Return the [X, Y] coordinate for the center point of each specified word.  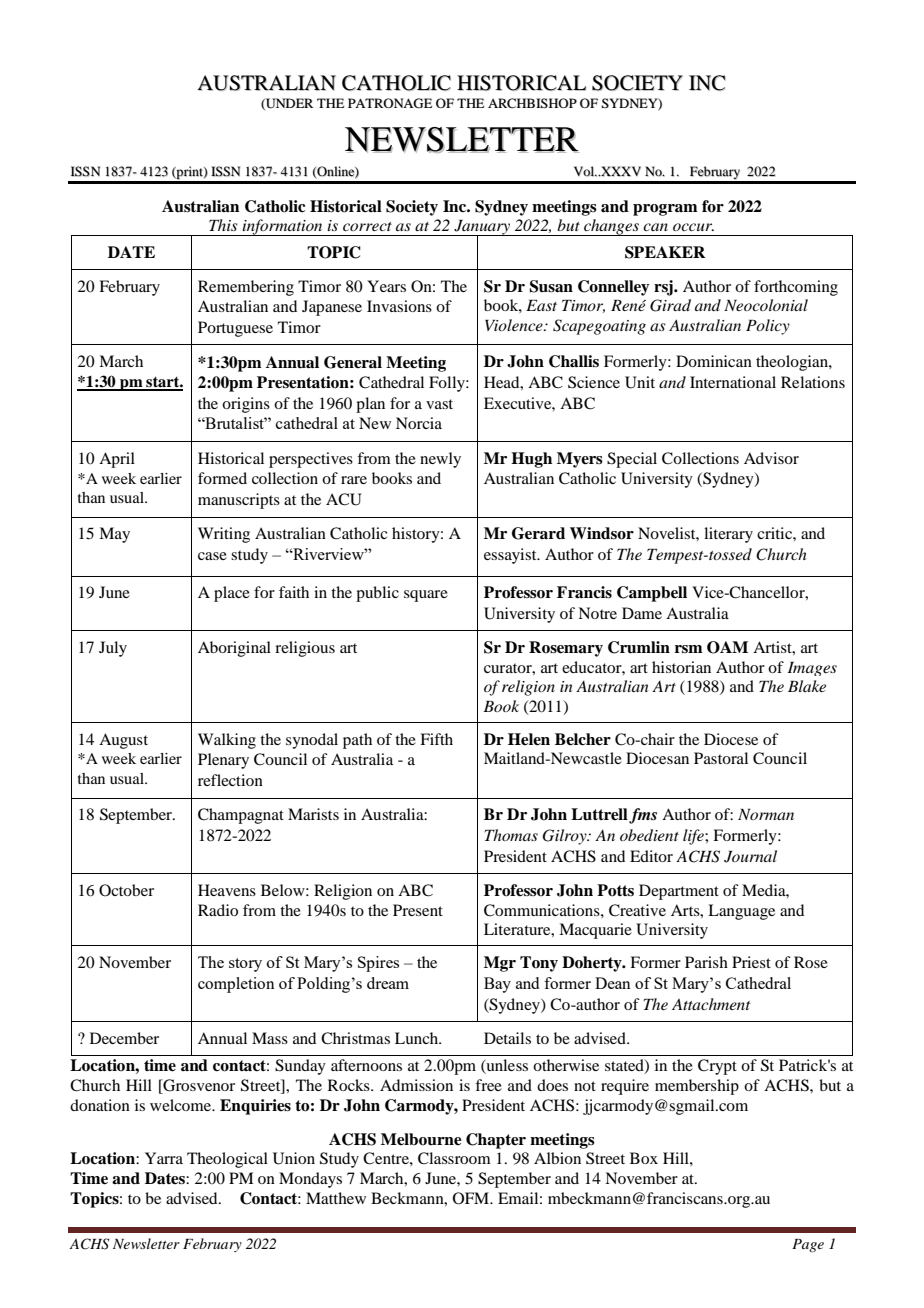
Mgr [500, 964]
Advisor [771, 458]
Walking [227, 741]
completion [236, 985]
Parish [706, 962]
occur [693, 227]
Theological [227, 1160]
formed [222, 478]
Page [808, 1246]
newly [440, 460]
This [223, 225]
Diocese [731, 739]
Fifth [436, 739]
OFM [472, 1198]
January [482, 228]
